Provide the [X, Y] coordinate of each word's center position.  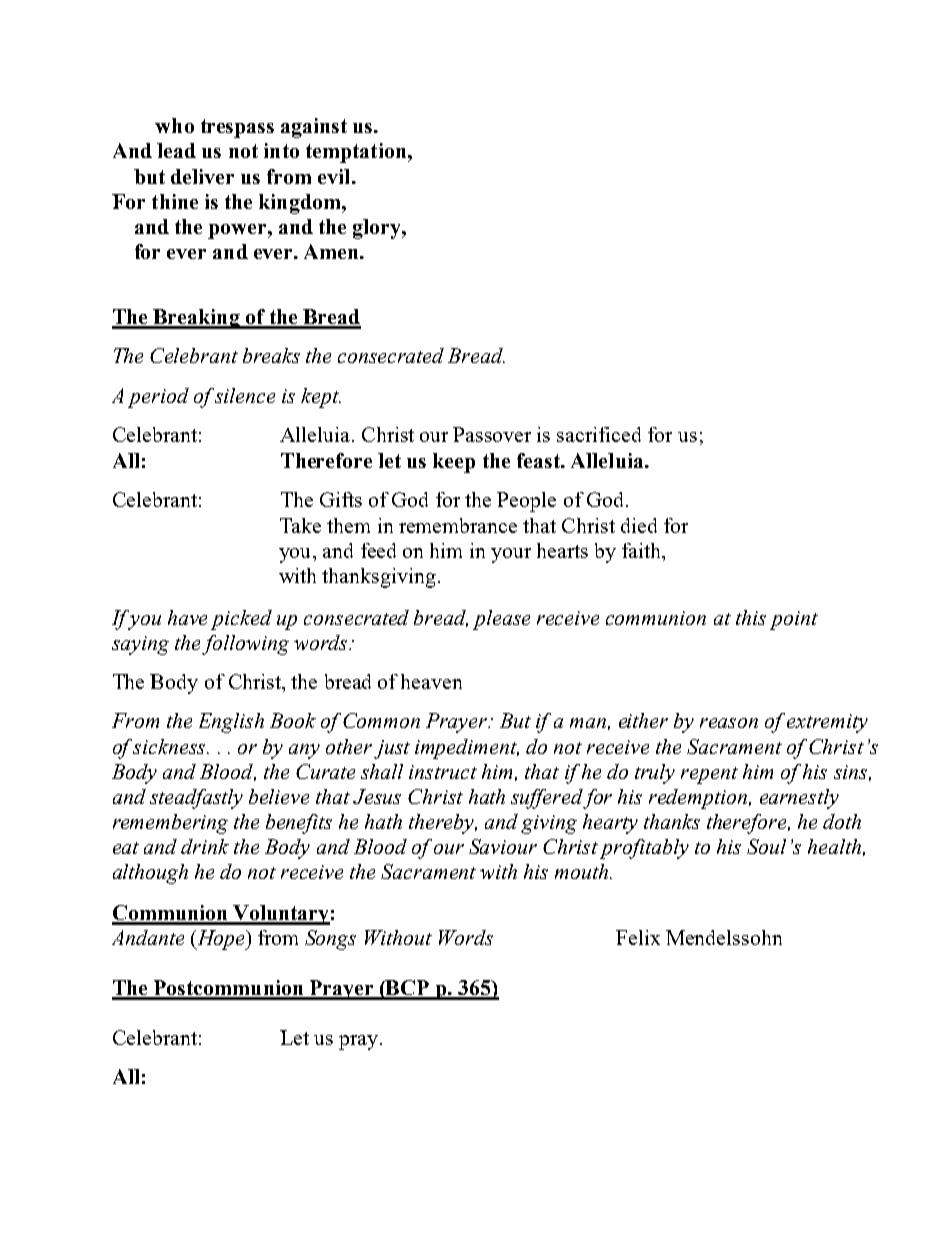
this [751, 617]
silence [244, 395]
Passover [492, 434]
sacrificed [599, 434]
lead [176, 150]
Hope [220, 940]
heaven [431, 681]
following [245, 645]
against [314, 128]
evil [335, 176]
